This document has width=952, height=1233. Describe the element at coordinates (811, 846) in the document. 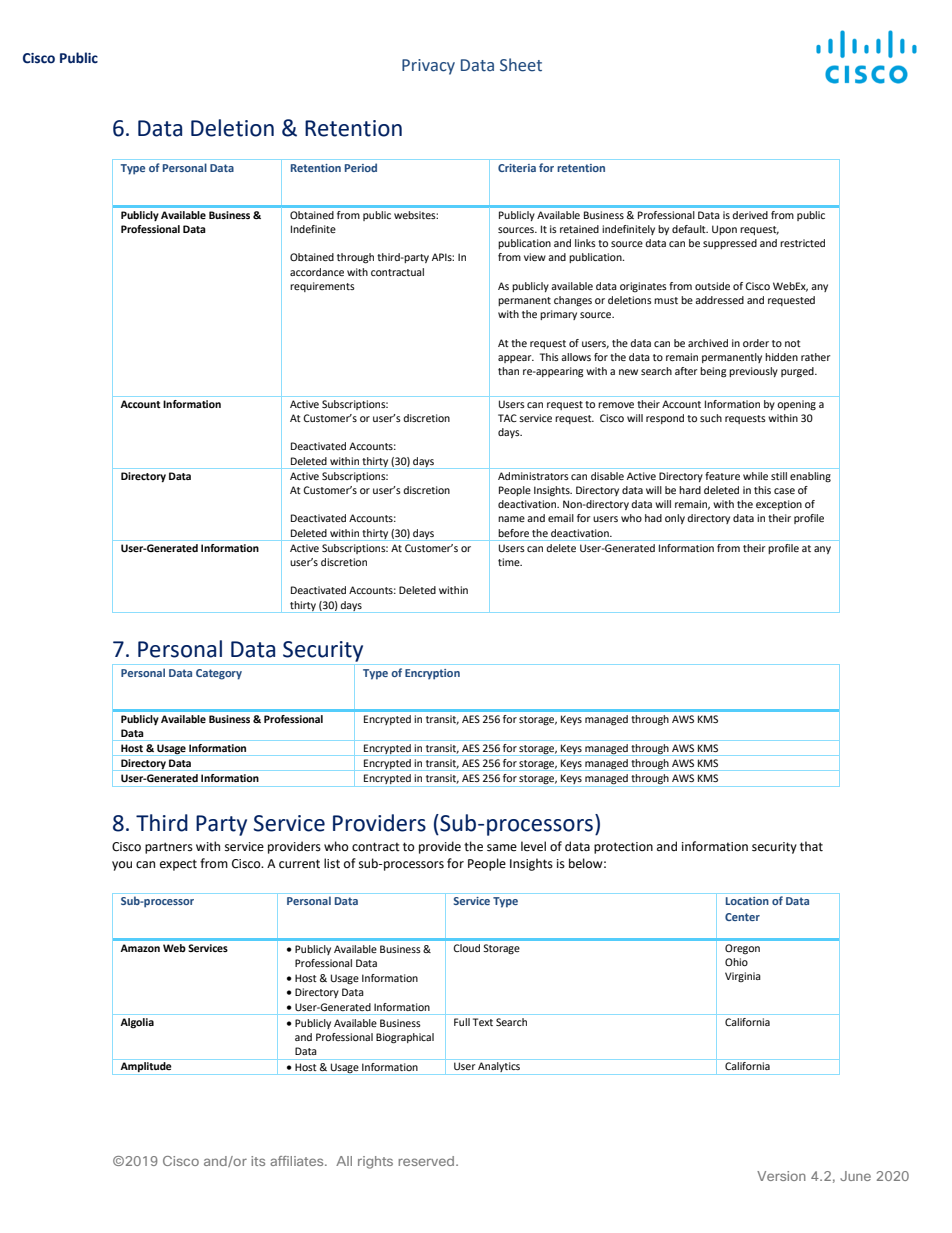

I see `that` at that location.
